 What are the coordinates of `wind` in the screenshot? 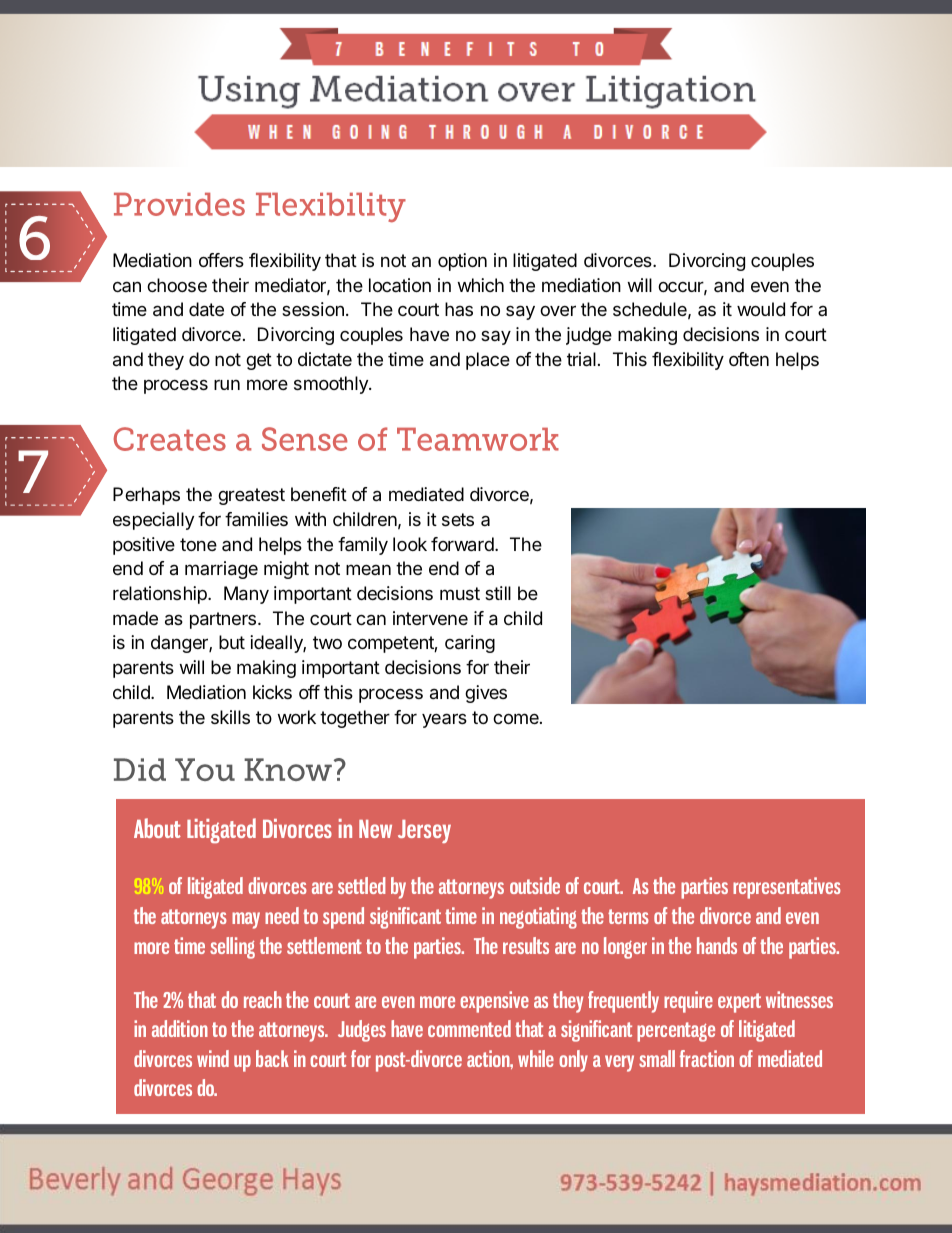 It's located at (213, 1058).
